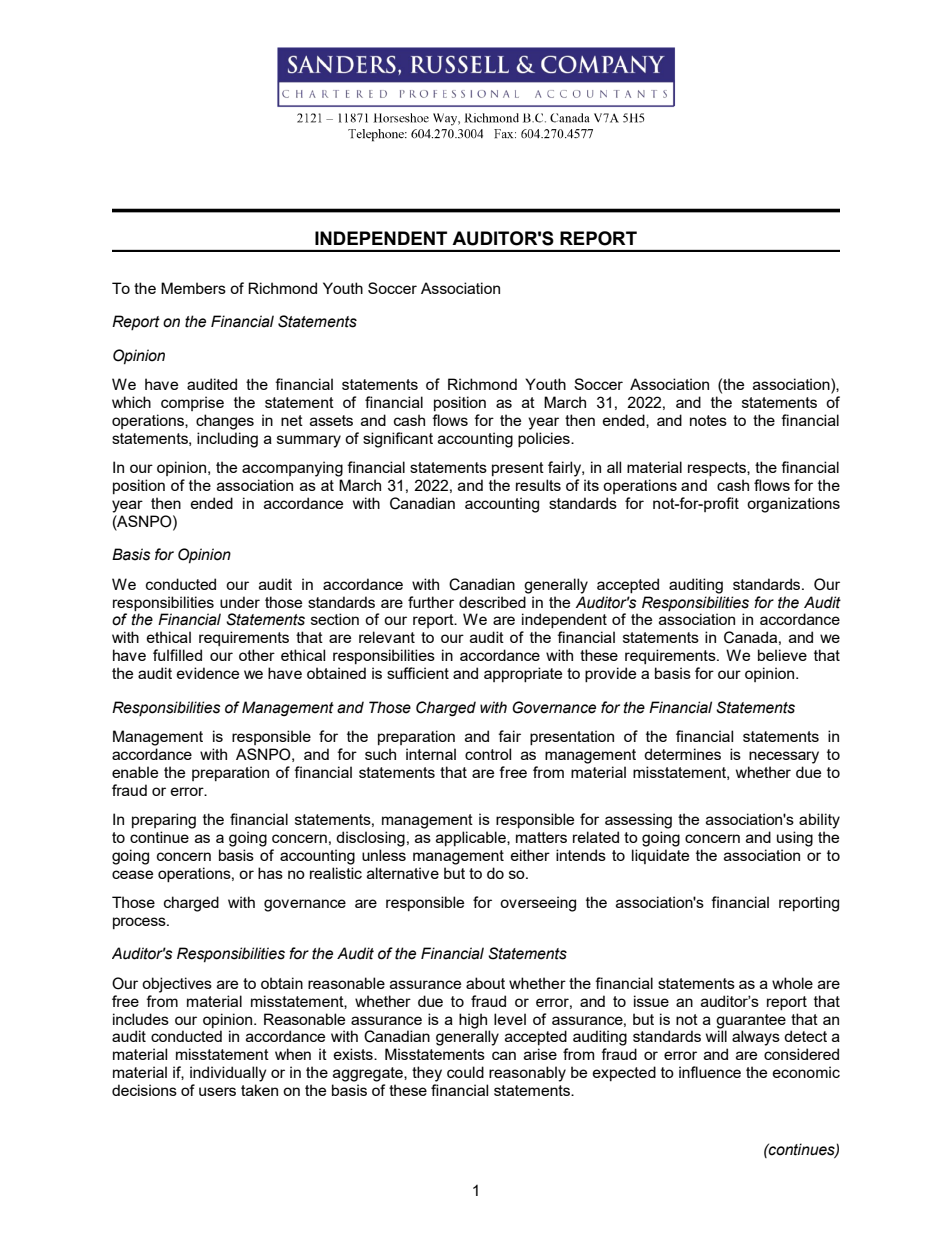 Image resolution: width=952 pixels, height=1233 pixels. What do you see at coordinates (793, 505) in the document?
I see `organizations` at bounding box center [793, 505].
